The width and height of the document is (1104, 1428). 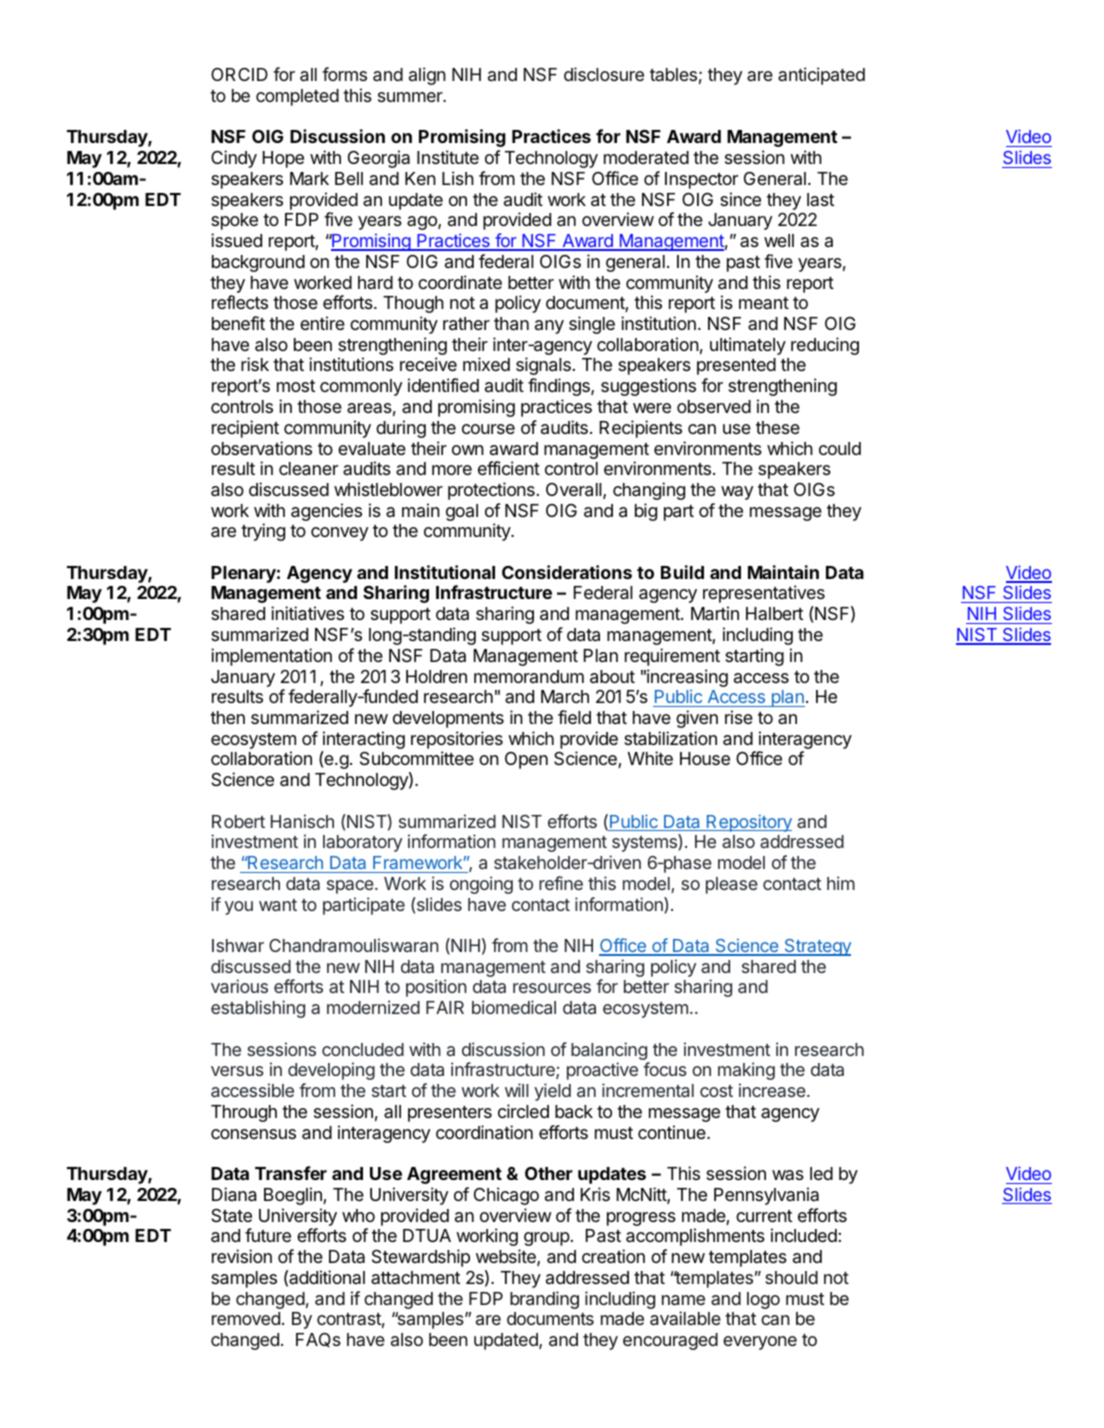 I want to click on Considerations, so click(x=567, y=572).
